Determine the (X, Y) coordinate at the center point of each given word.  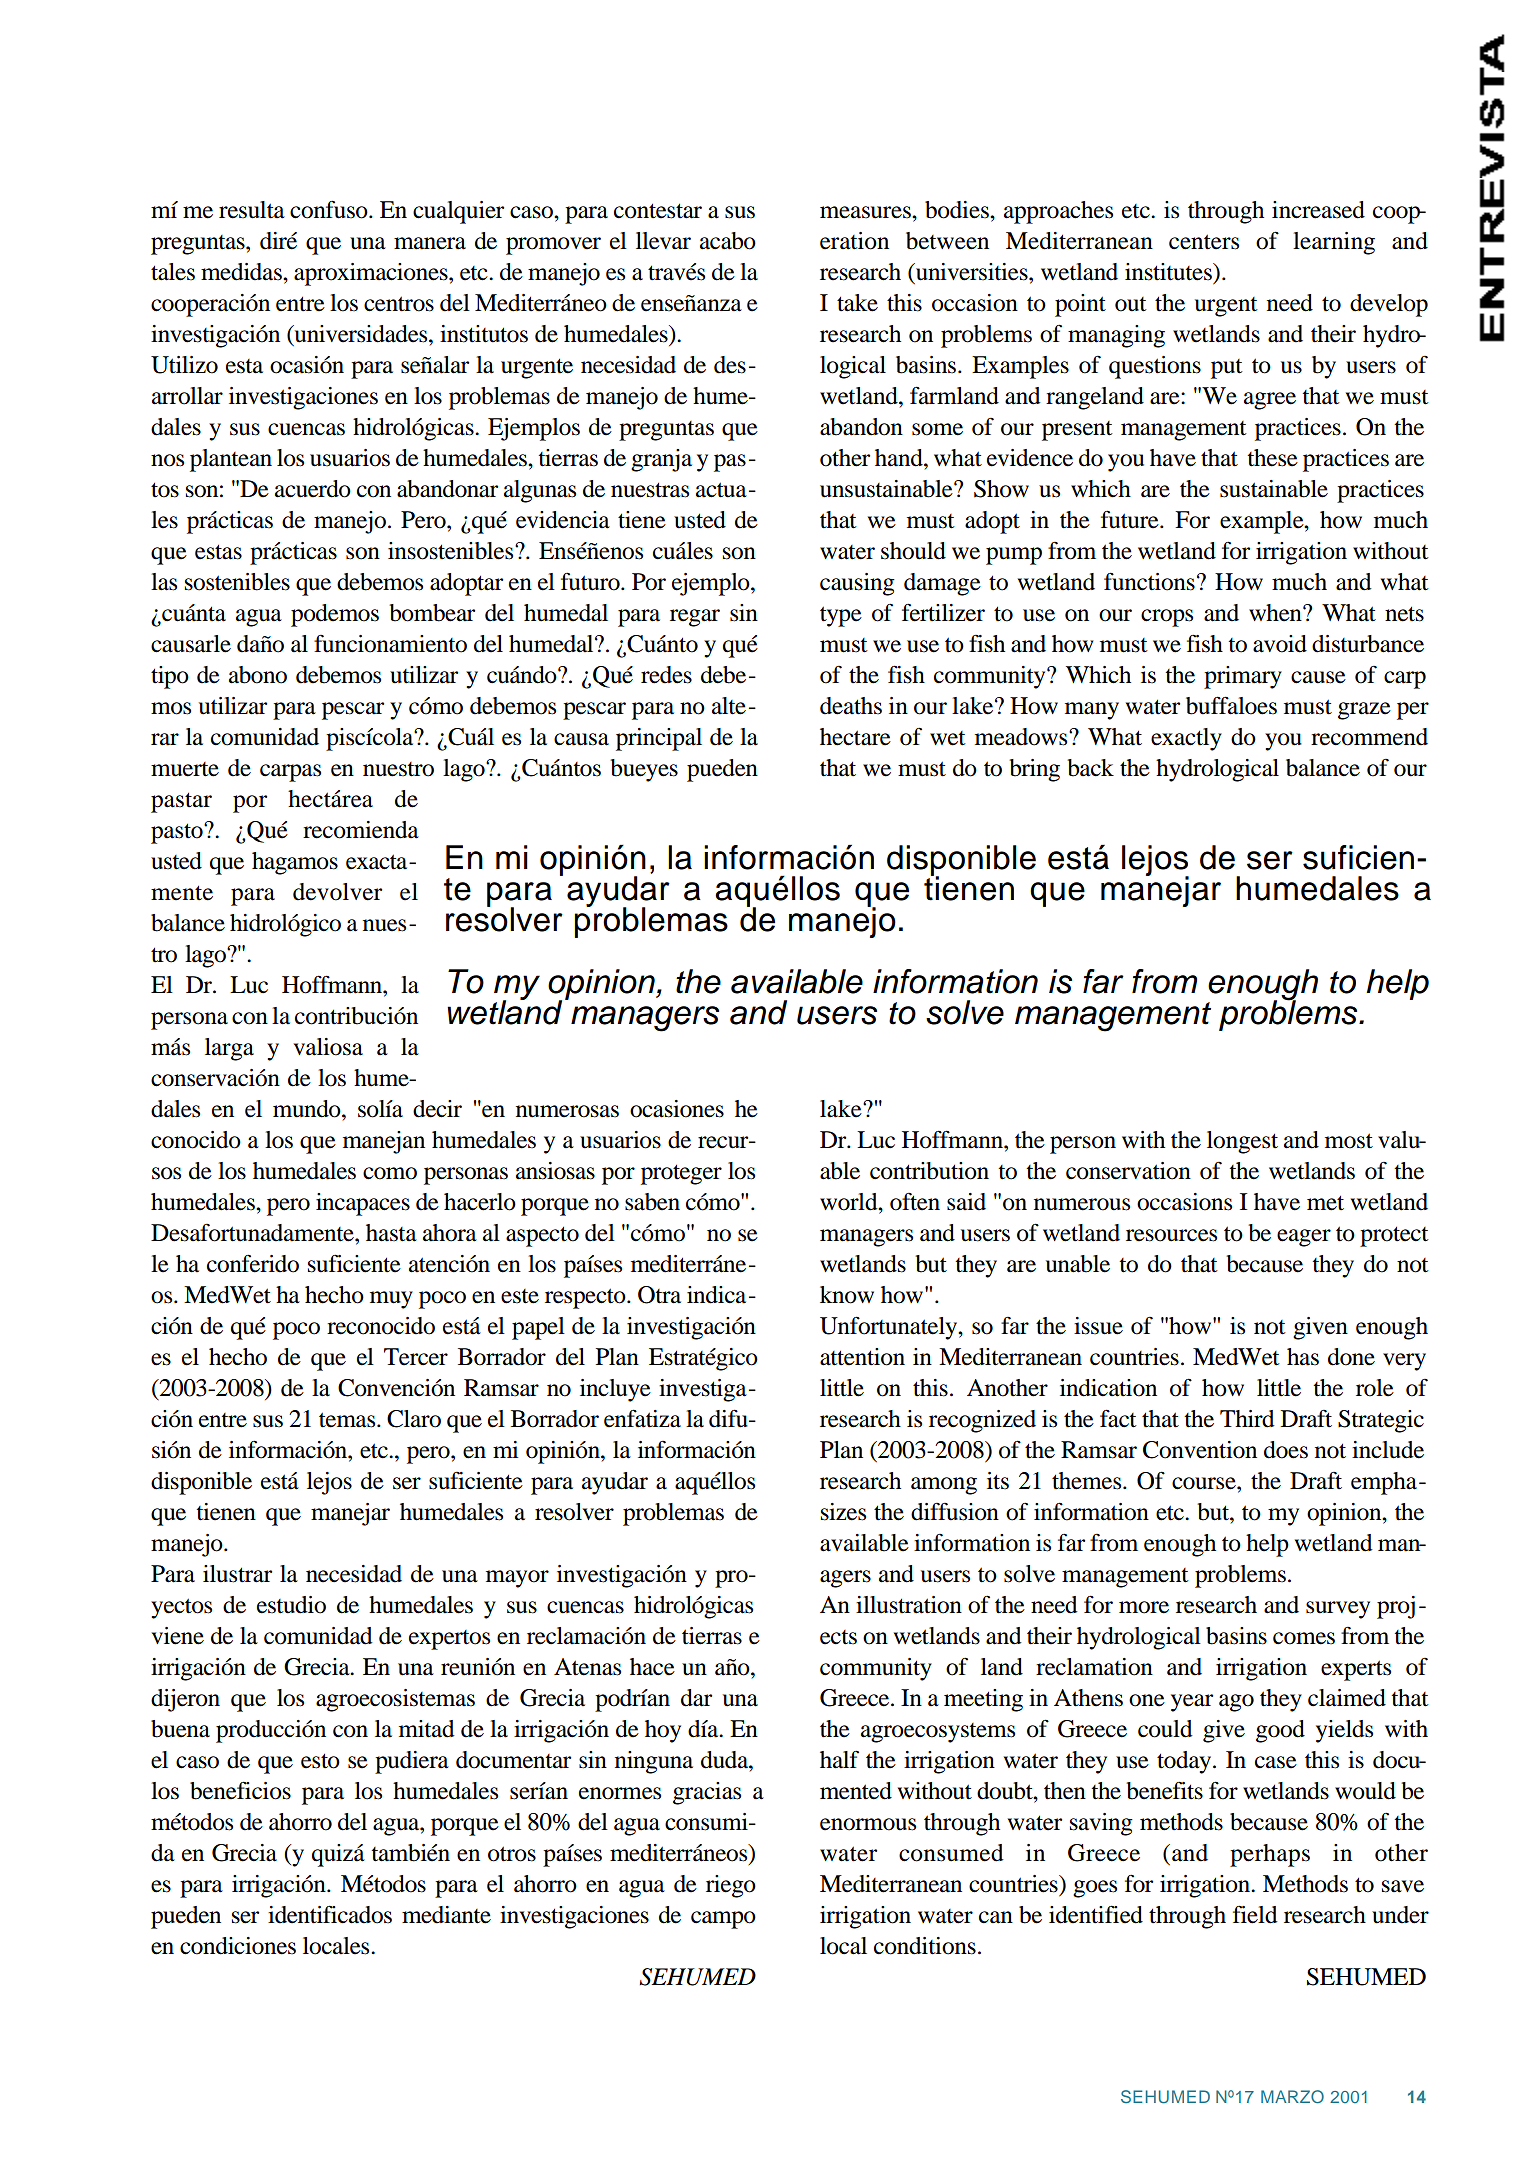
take (857, 303)
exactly (1186, 739)
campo (723, 1920)
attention (862, 1357)
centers (1204, 242)
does (1286, 1450)
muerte (185, 769)
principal (659, 739)
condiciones (238, 1946)
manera (430, 243)
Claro (414, 1419)
